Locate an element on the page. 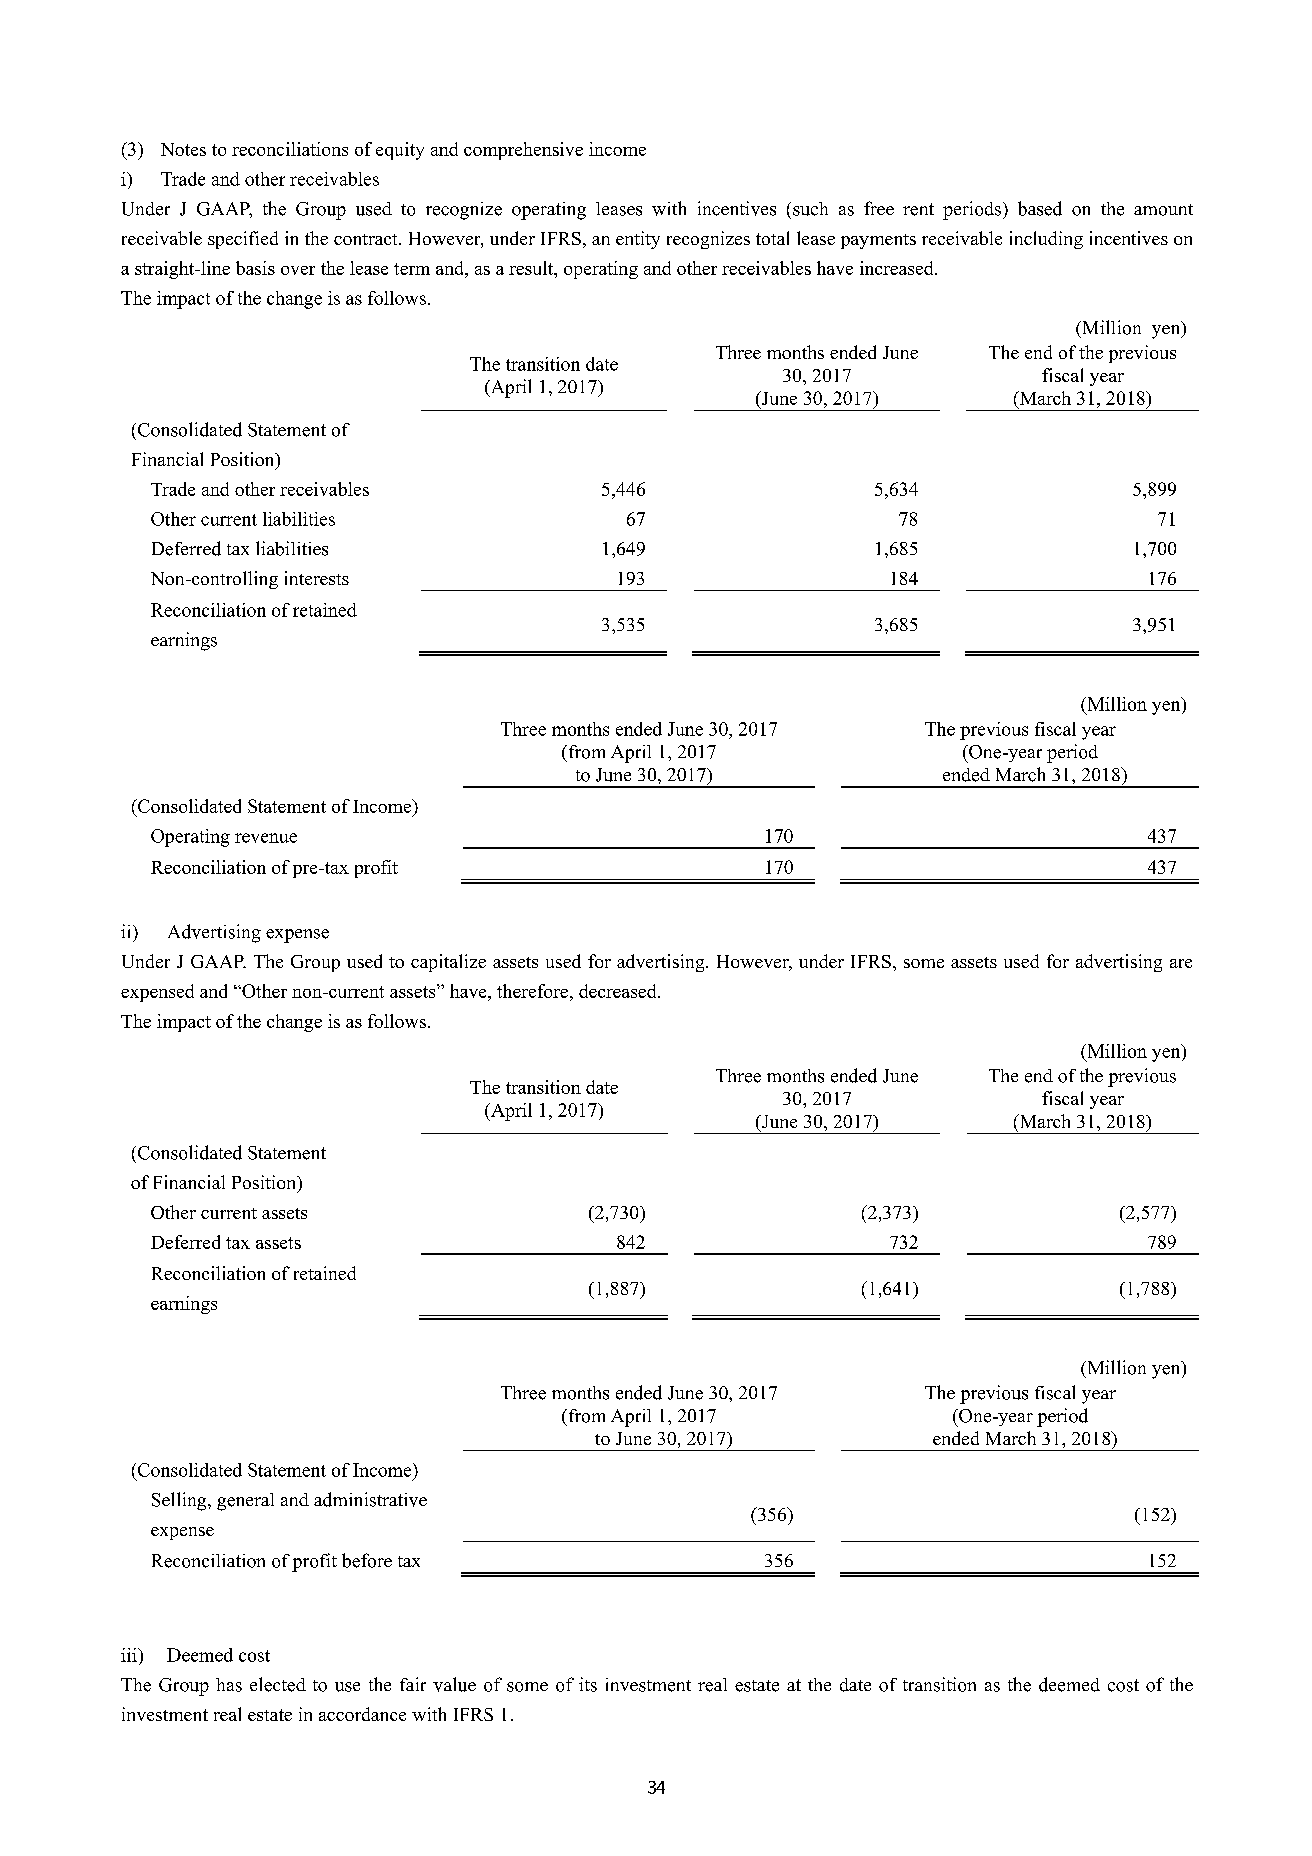 The width and height of the document is (1312, 1856). decreased is located at coordinates (619, 991).
